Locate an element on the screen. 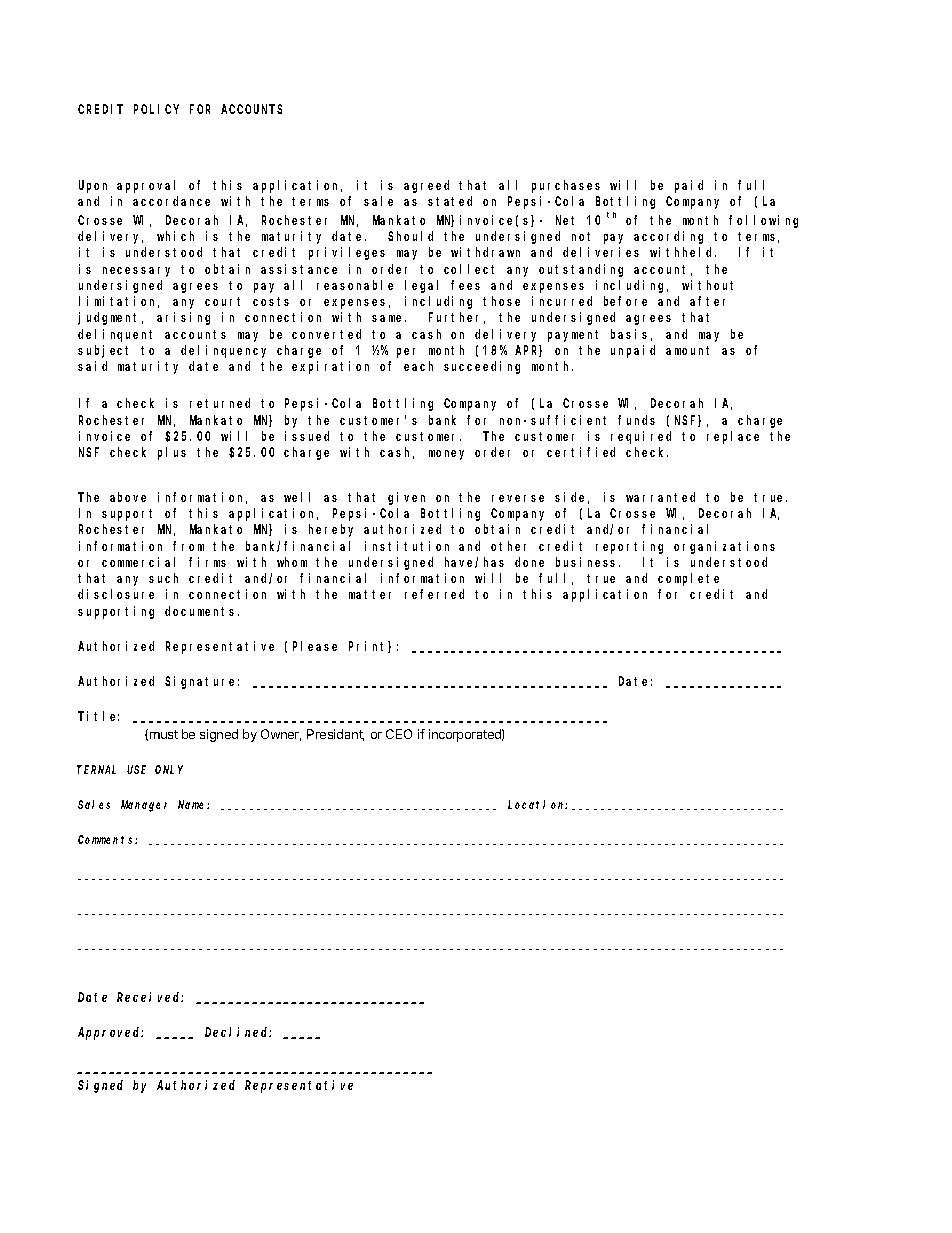 Image resolution: width=952 pixels, height=1233 pixels. reporting is located at coordinates (629, 547).
